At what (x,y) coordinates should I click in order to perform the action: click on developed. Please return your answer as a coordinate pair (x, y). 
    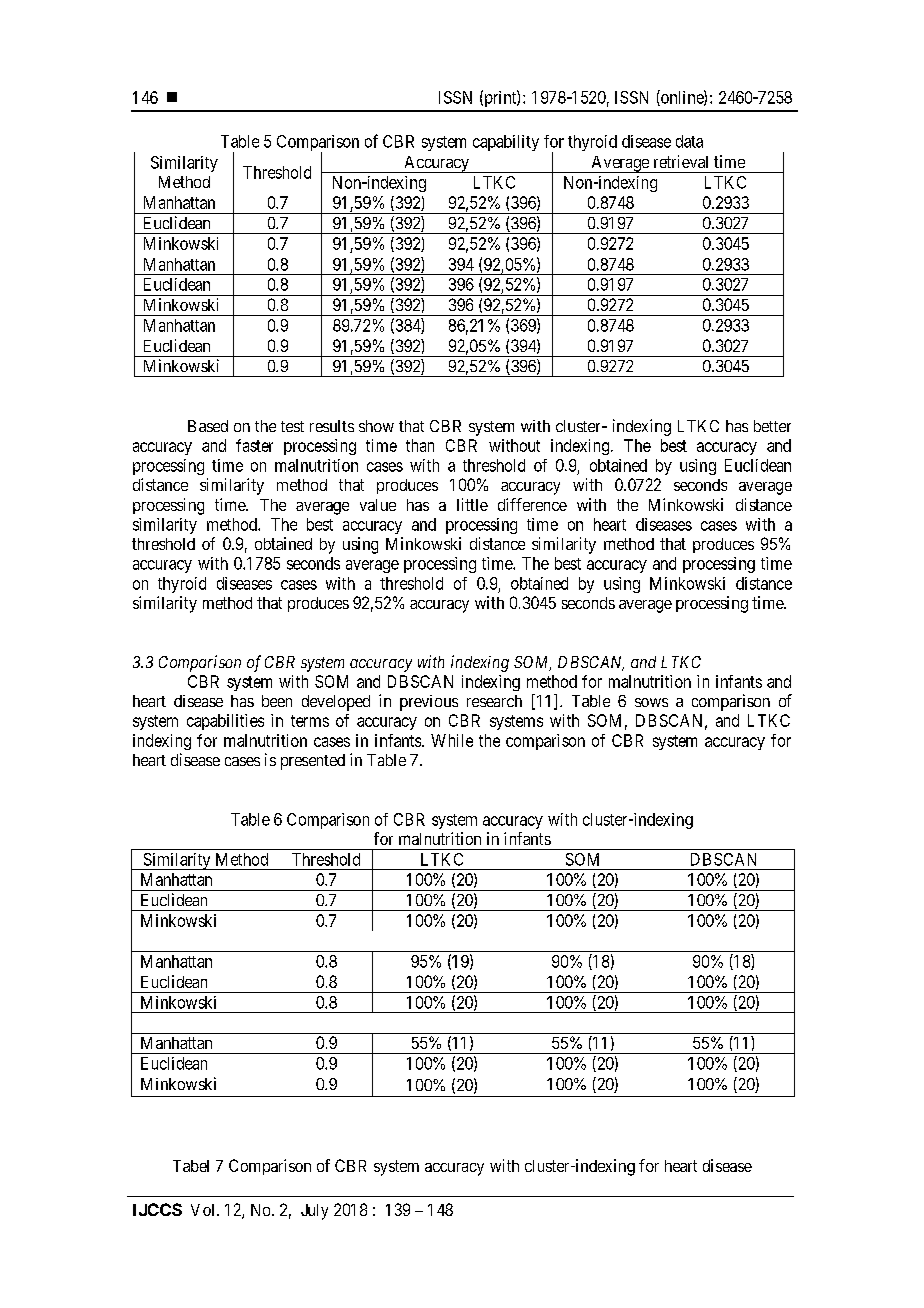
    Looking at the image, I should click on (336, 703).
